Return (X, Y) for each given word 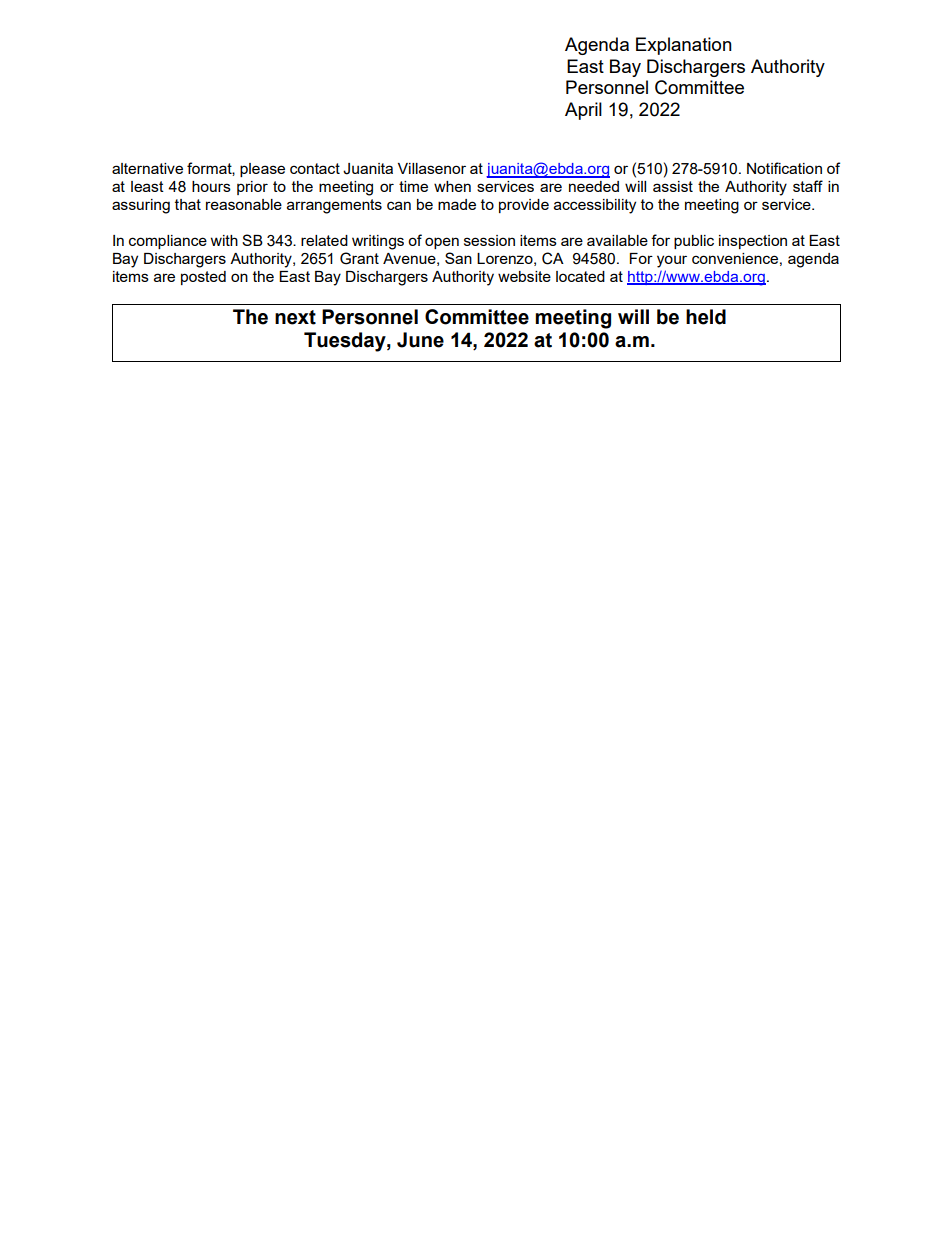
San (458, 258)
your (672, 261)
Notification (784, 168)
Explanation (684, 46)
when (452, 186)
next (295, 317)
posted (203, 278)
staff (808, 186)
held (706, 317)
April (583, 111)
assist (673, 186)
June (420, 340)
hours (211, 186)
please (262, 170)
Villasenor (432, 168)
